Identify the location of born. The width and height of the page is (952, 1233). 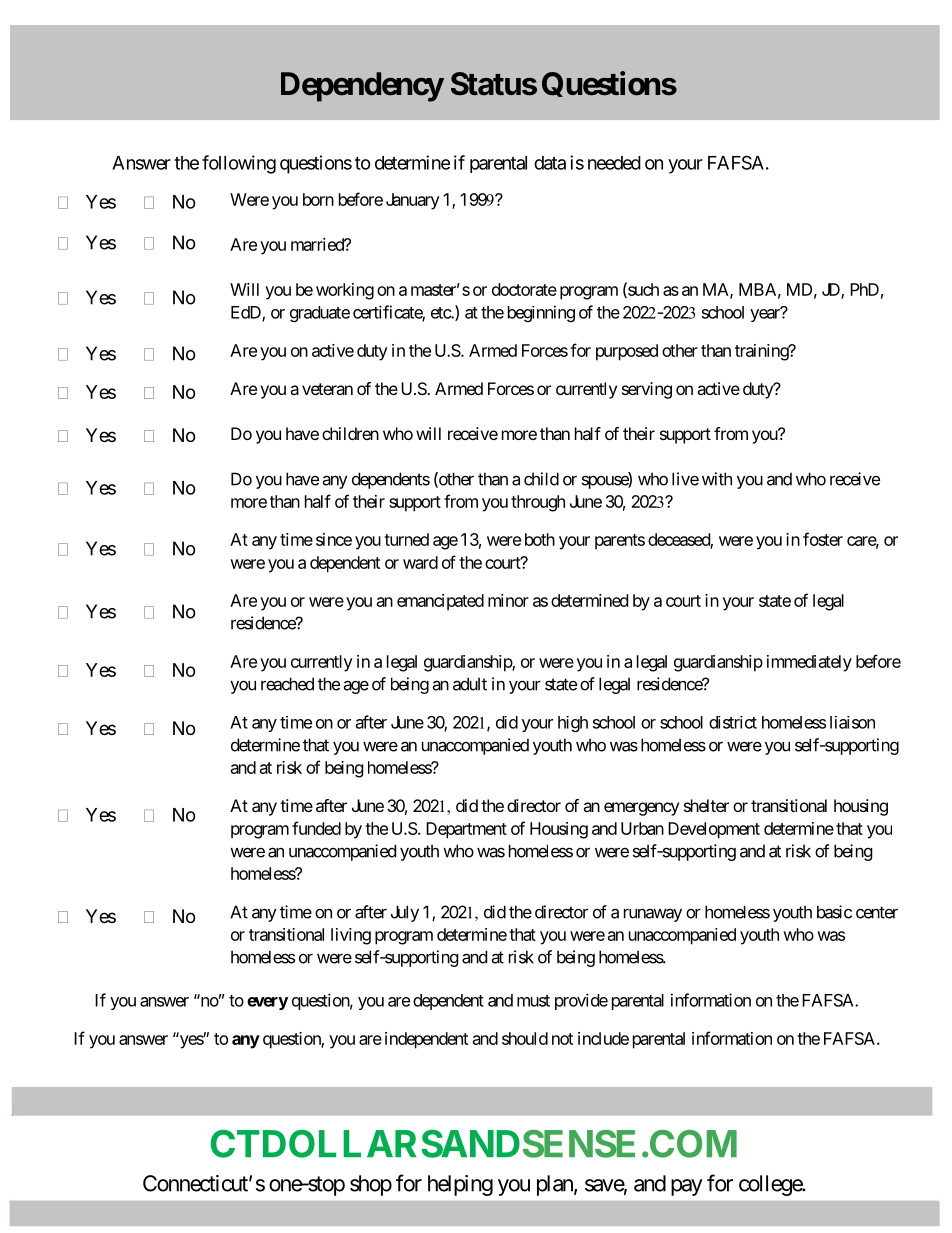
(318, 199).
